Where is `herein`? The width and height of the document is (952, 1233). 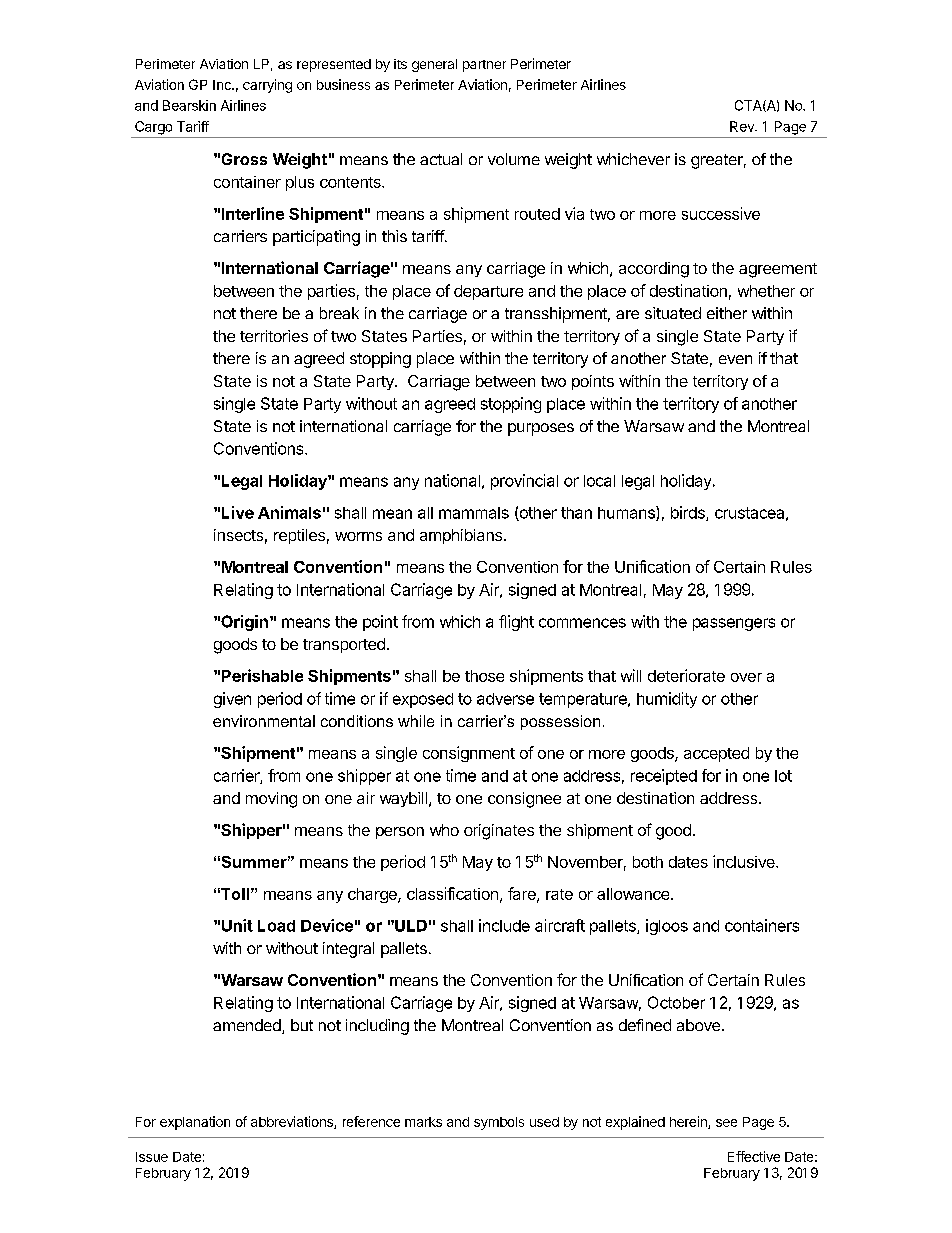
herein is located at coordinates (689, 1122).
